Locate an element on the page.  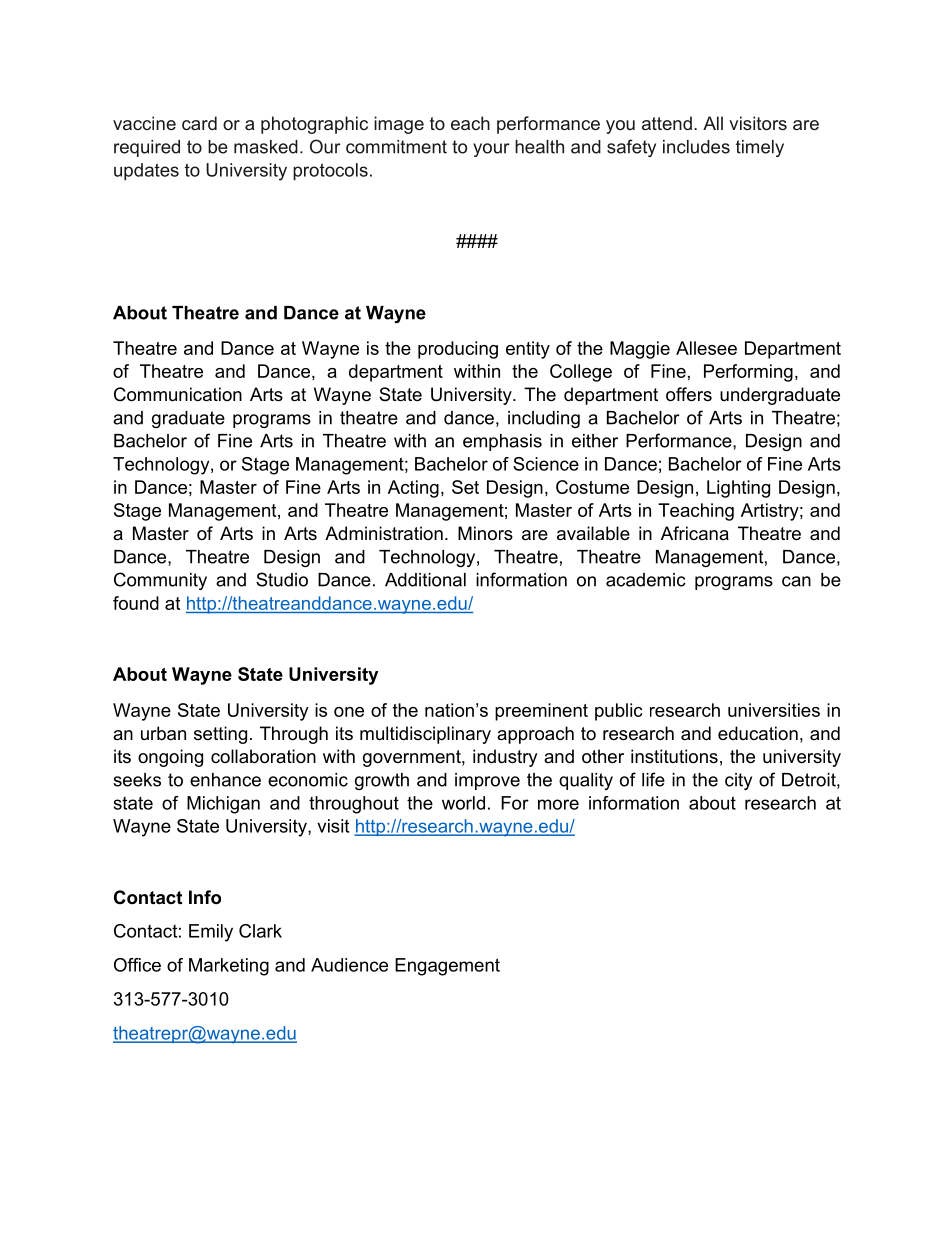
producing is located at coordinates (458, 350).
